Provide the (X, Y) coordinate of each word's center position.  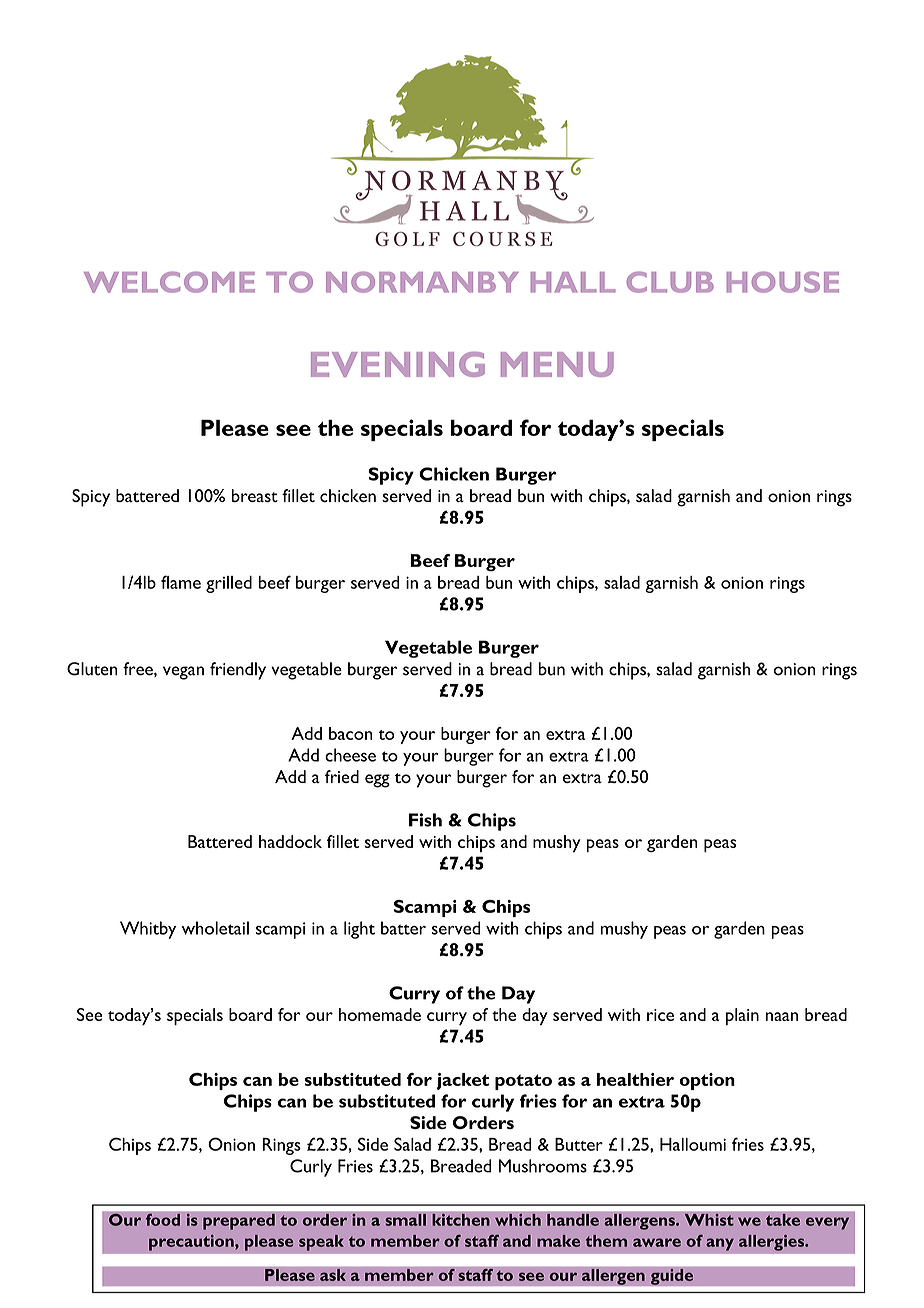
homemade (380, 1014)
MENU (557, 364)
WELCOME (169, 282)
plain (742, 1016)
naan (782, 1016)
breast (254, 495)
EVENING (398, 364)
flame (181, 582)
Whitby (148, 930)
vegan (183, 673)
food (162, 1219)
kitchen (461, 1219)
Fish (425, 820)
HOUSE (783, 282)
